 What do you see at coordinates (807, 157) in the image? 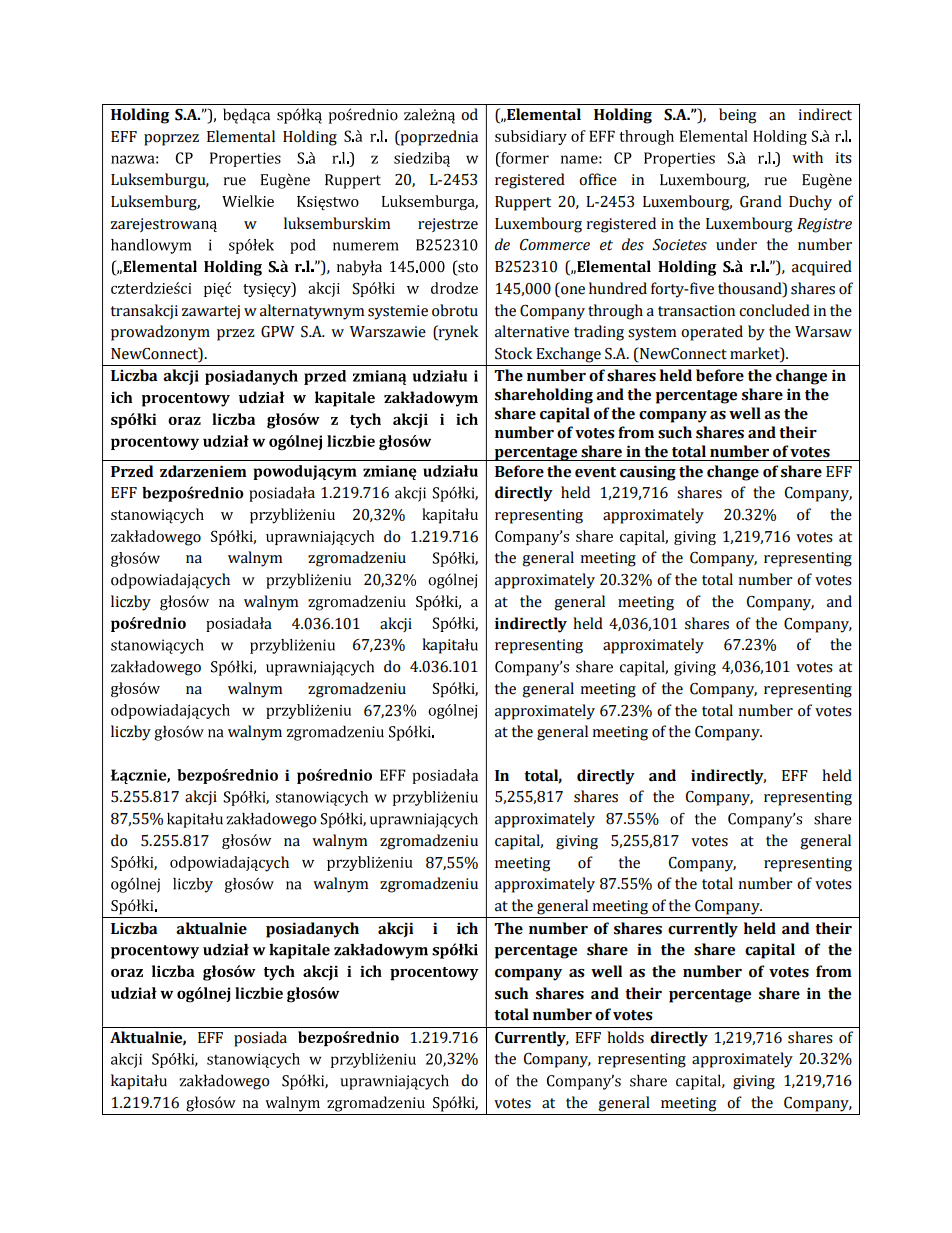
I see `with` at bounding box center [807, 157].
